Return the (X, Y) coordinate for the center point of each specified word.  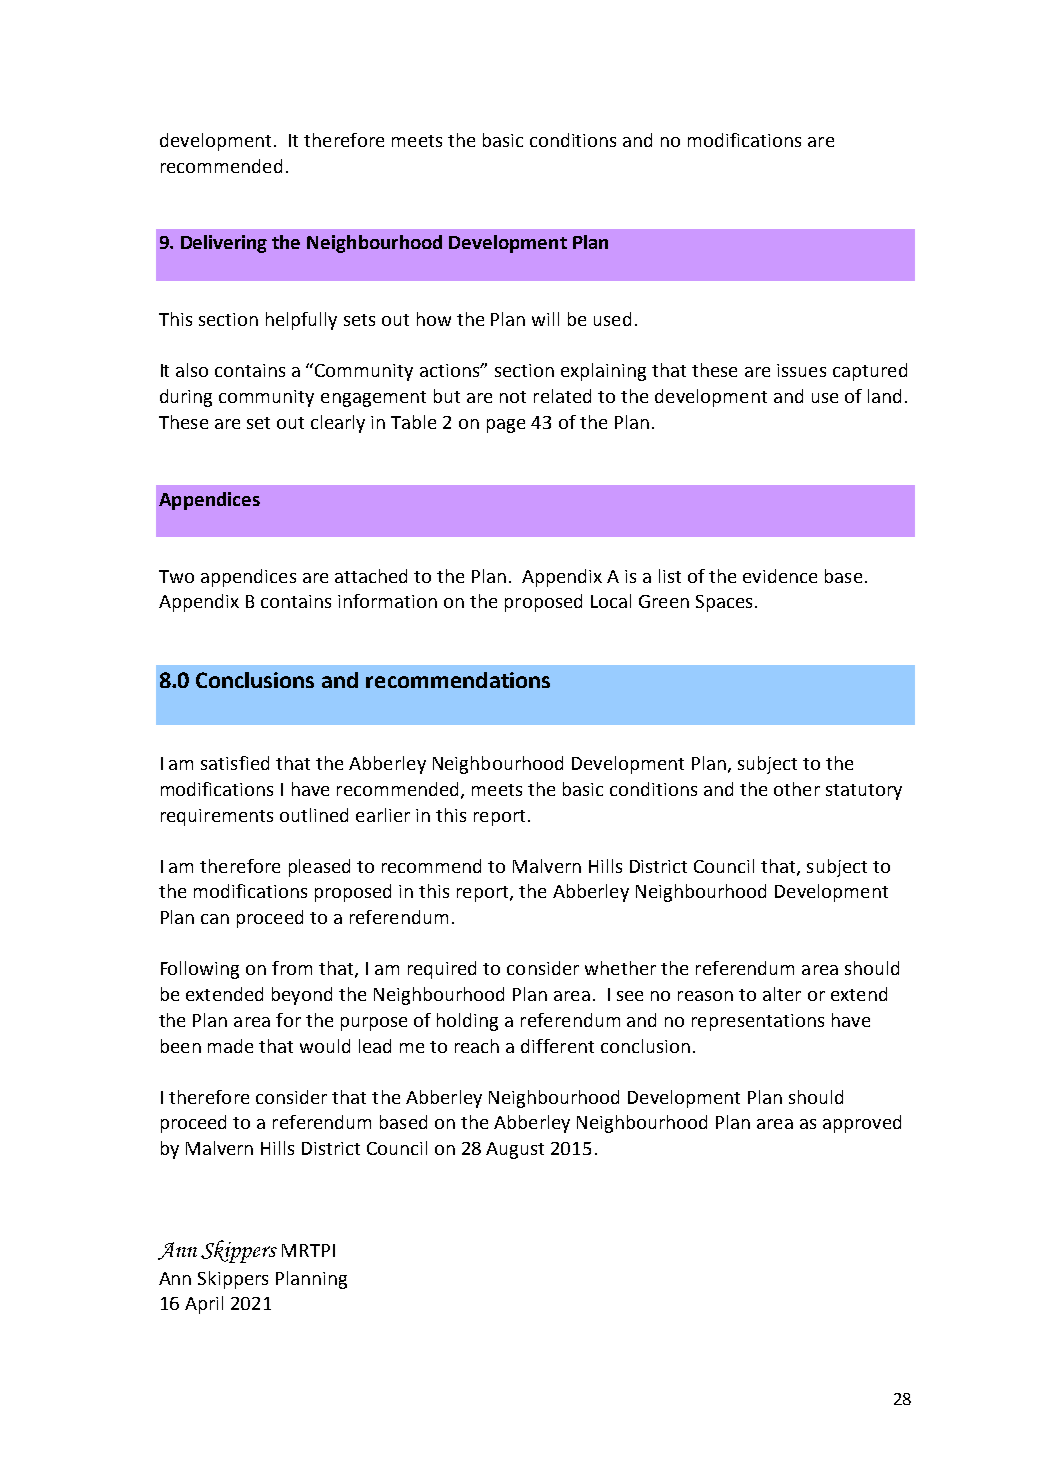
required (442, 970)
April (204, 1305)
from (292, 968)
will (545, 319)
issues (801, 370)
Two (176, 576)
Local (611, 601)
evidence (780, 576)
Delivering (224, 244)
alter (782, 994)
